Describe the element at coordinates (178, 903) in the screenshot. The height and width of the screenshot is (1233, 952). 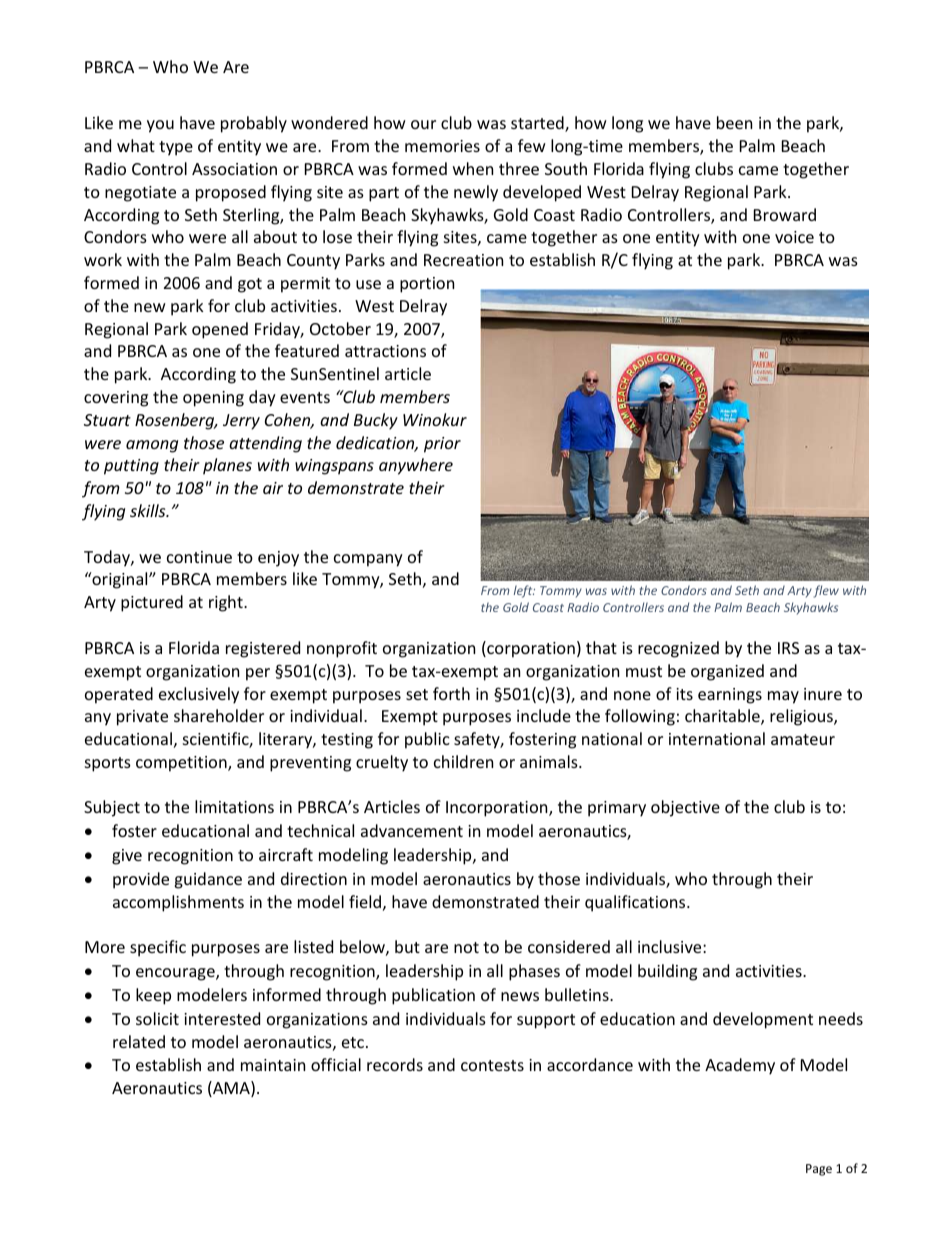
I see `accomplishments` at that location.
